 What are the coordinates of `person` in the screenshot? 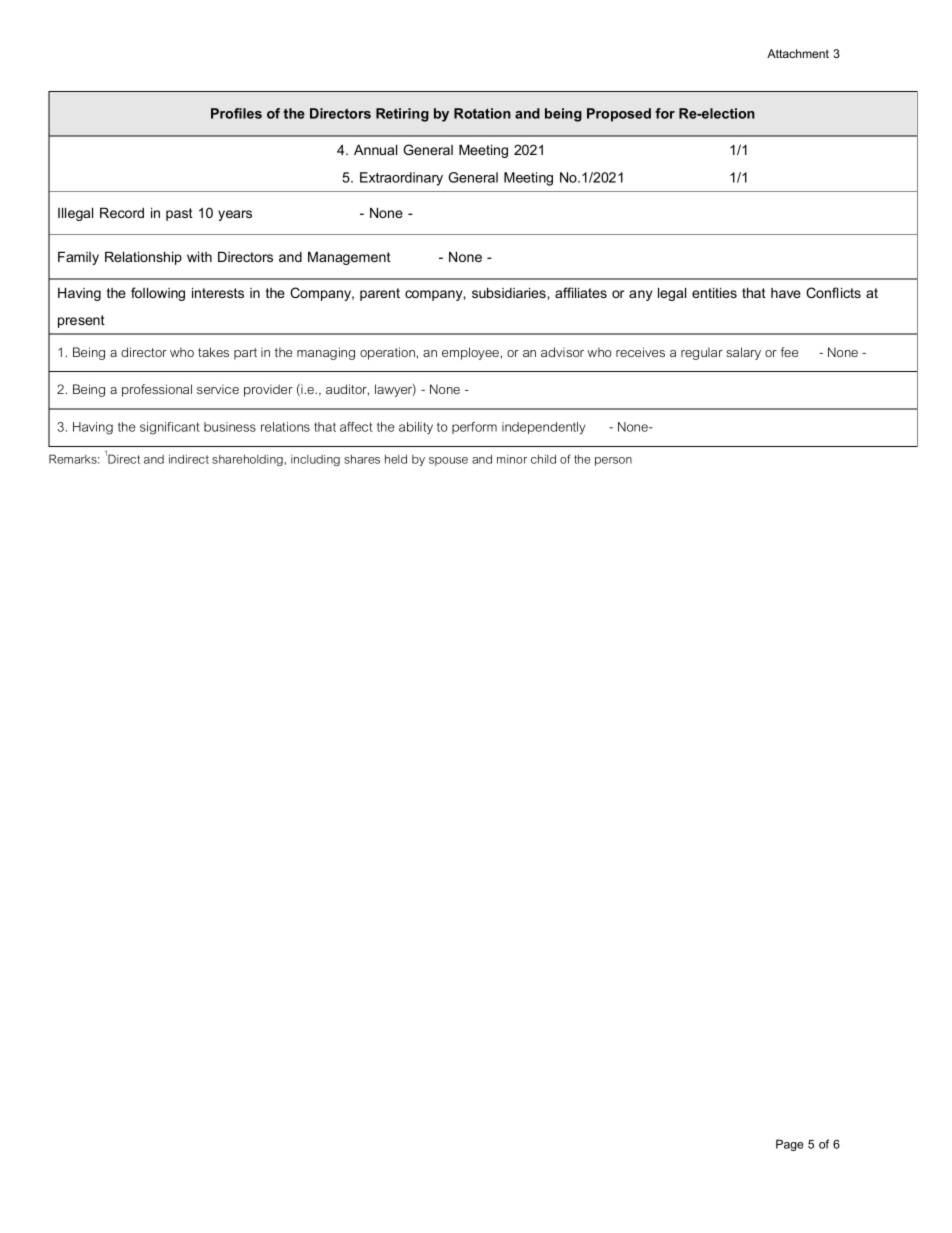 It's located at (613, 461).
